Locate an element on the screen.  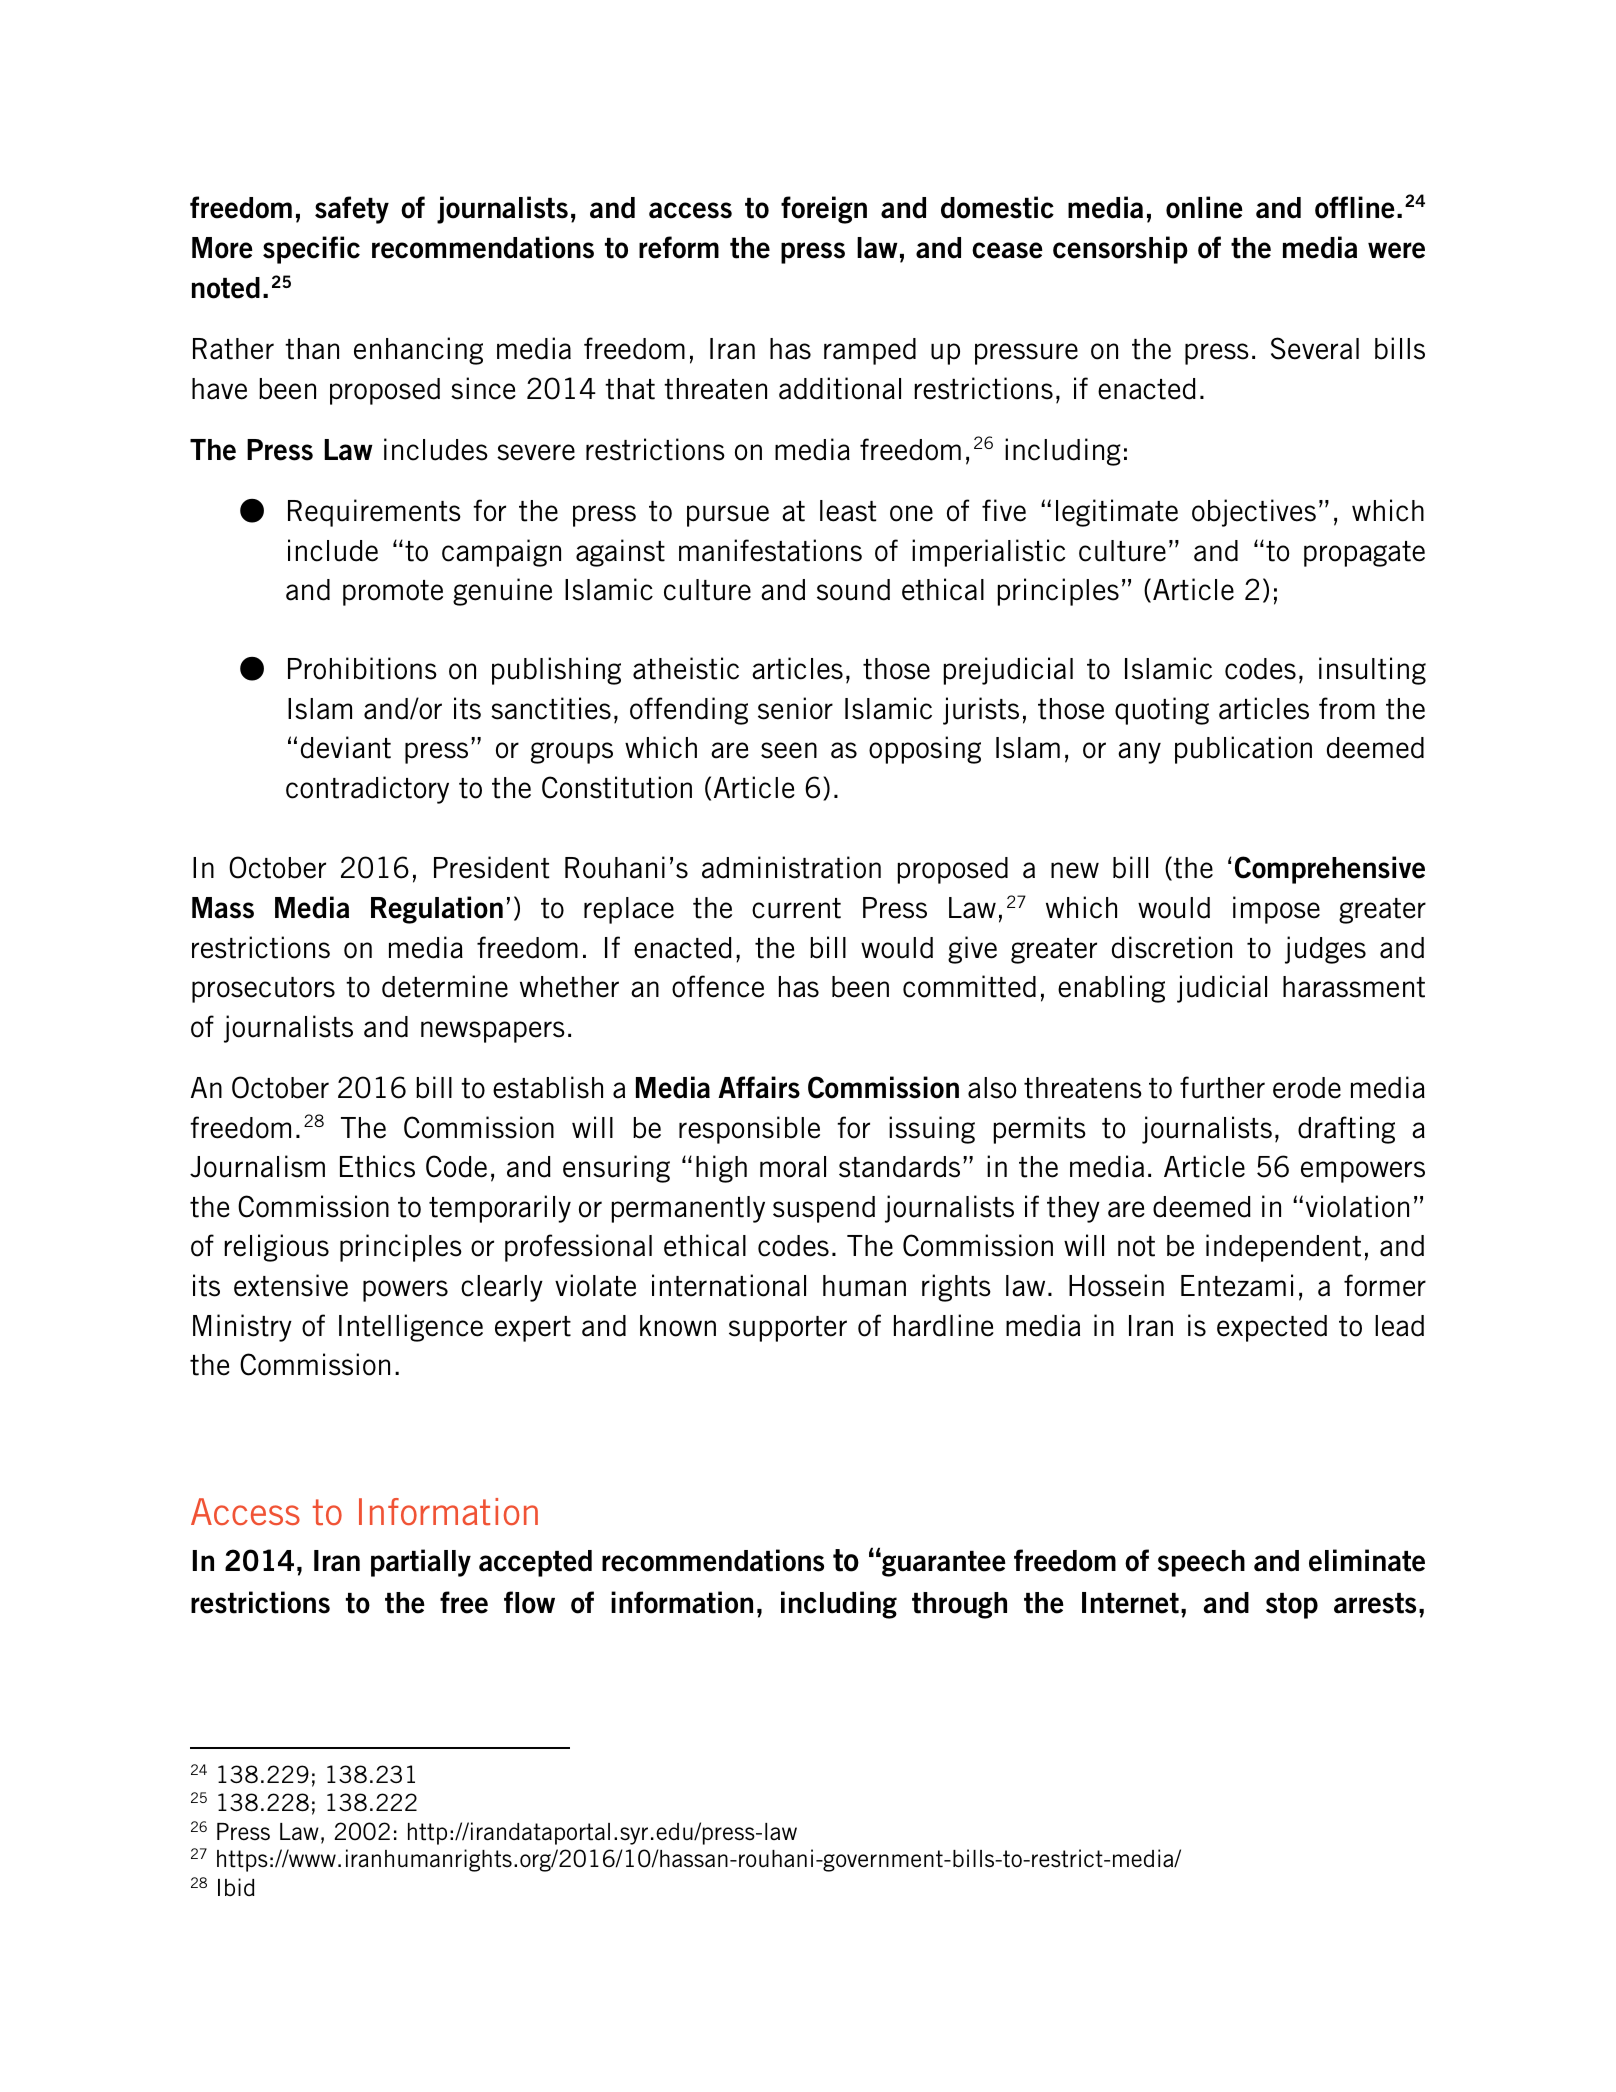
online is located at coordinates (1204, 207).
